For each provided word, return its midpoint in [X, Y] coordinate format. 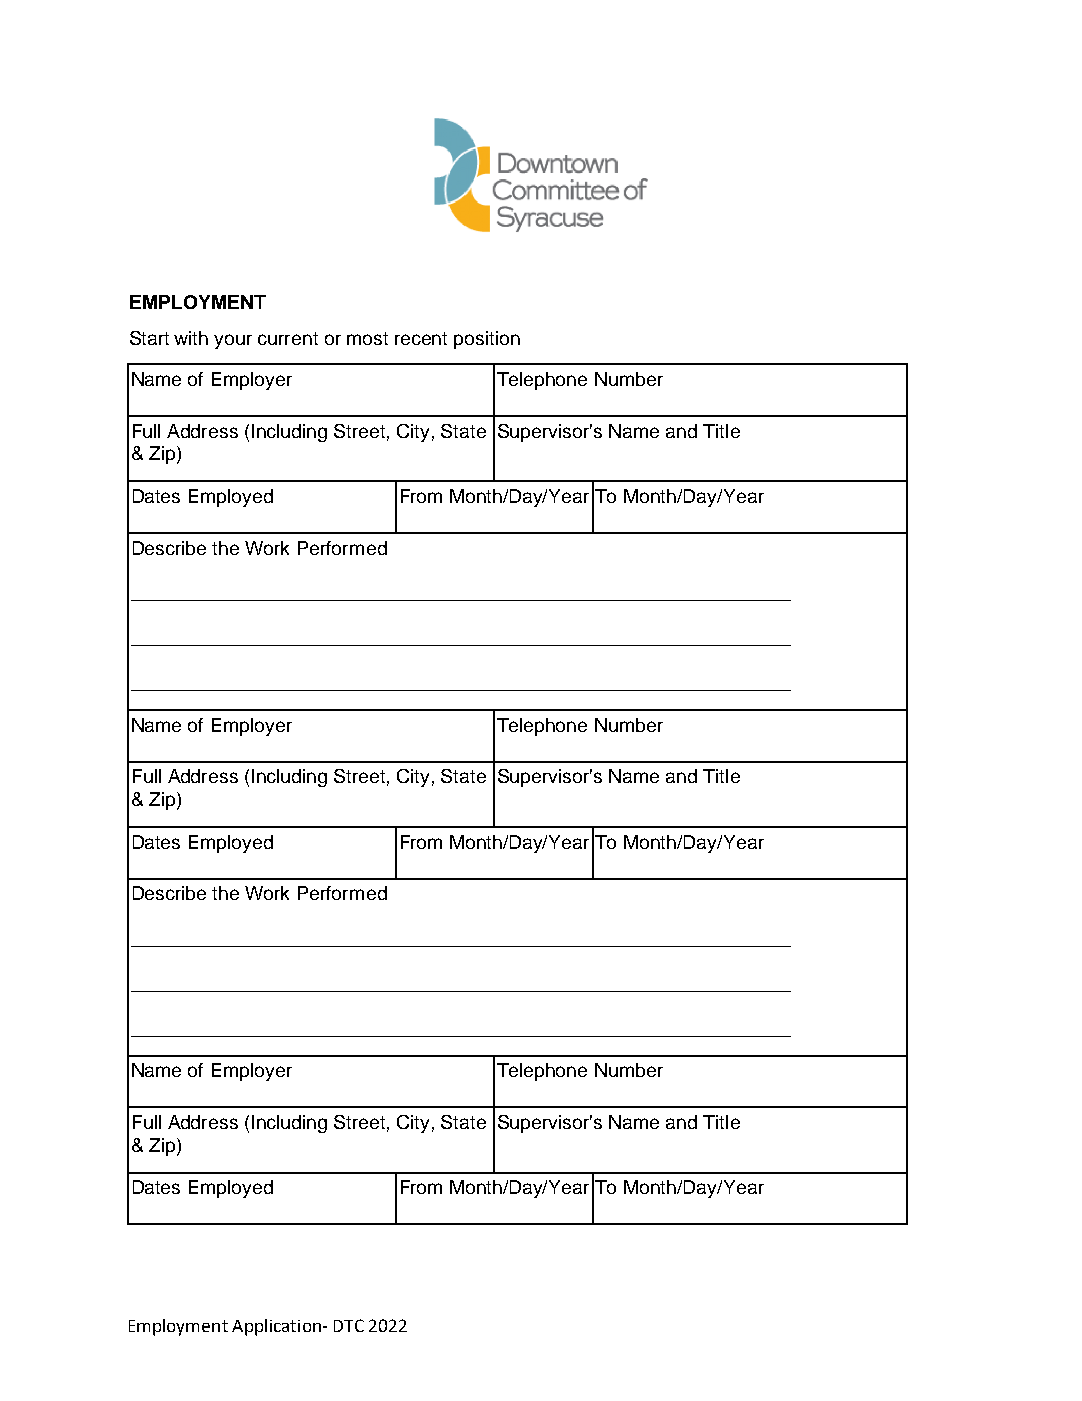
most [367, 338]
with [191, 338]
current [288, 338]
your [233, 341]
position [487, 340]
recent [421, 338]
